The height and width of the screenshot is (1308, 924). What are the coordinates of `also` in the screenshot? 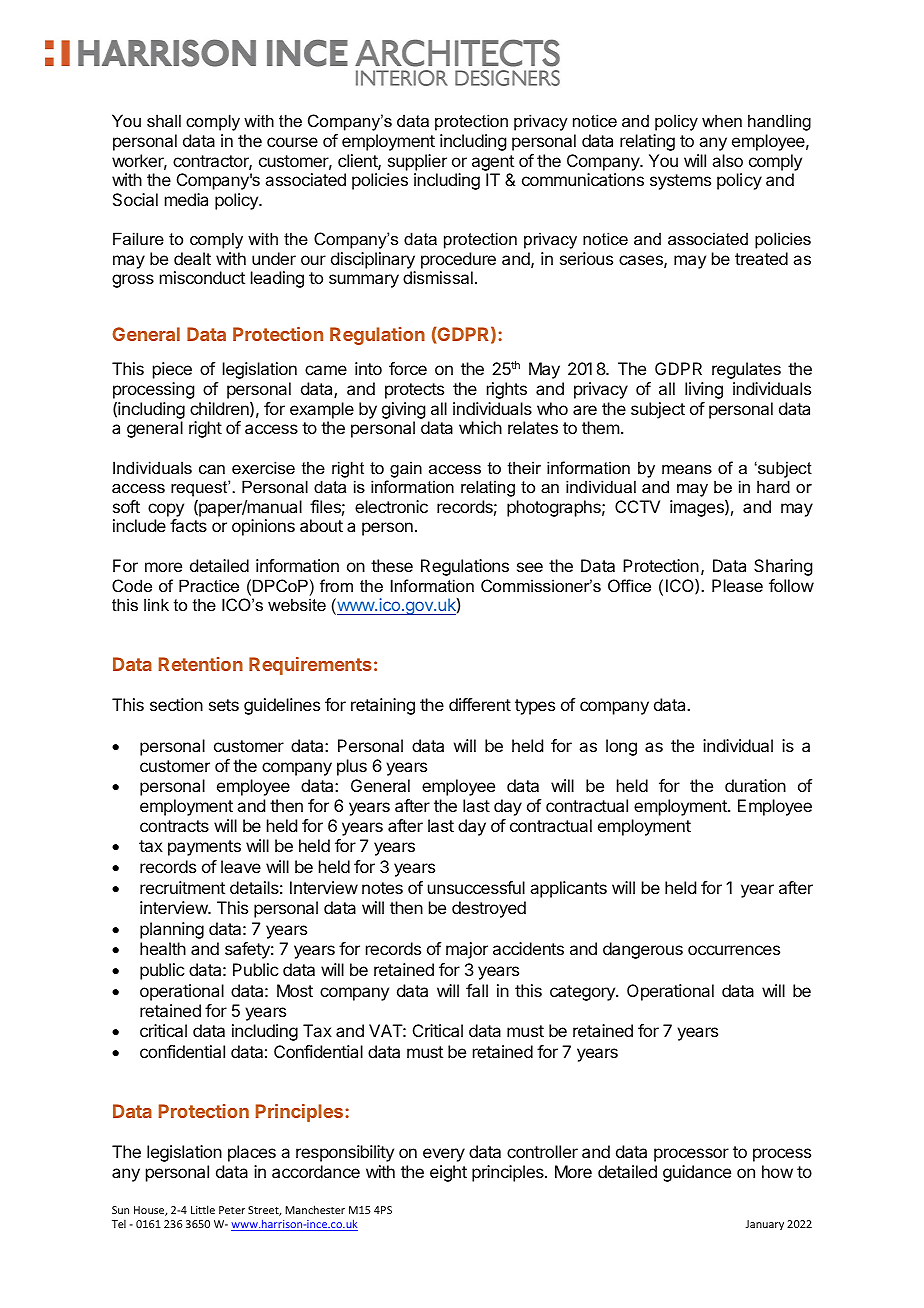 It's located at (727, 160).
